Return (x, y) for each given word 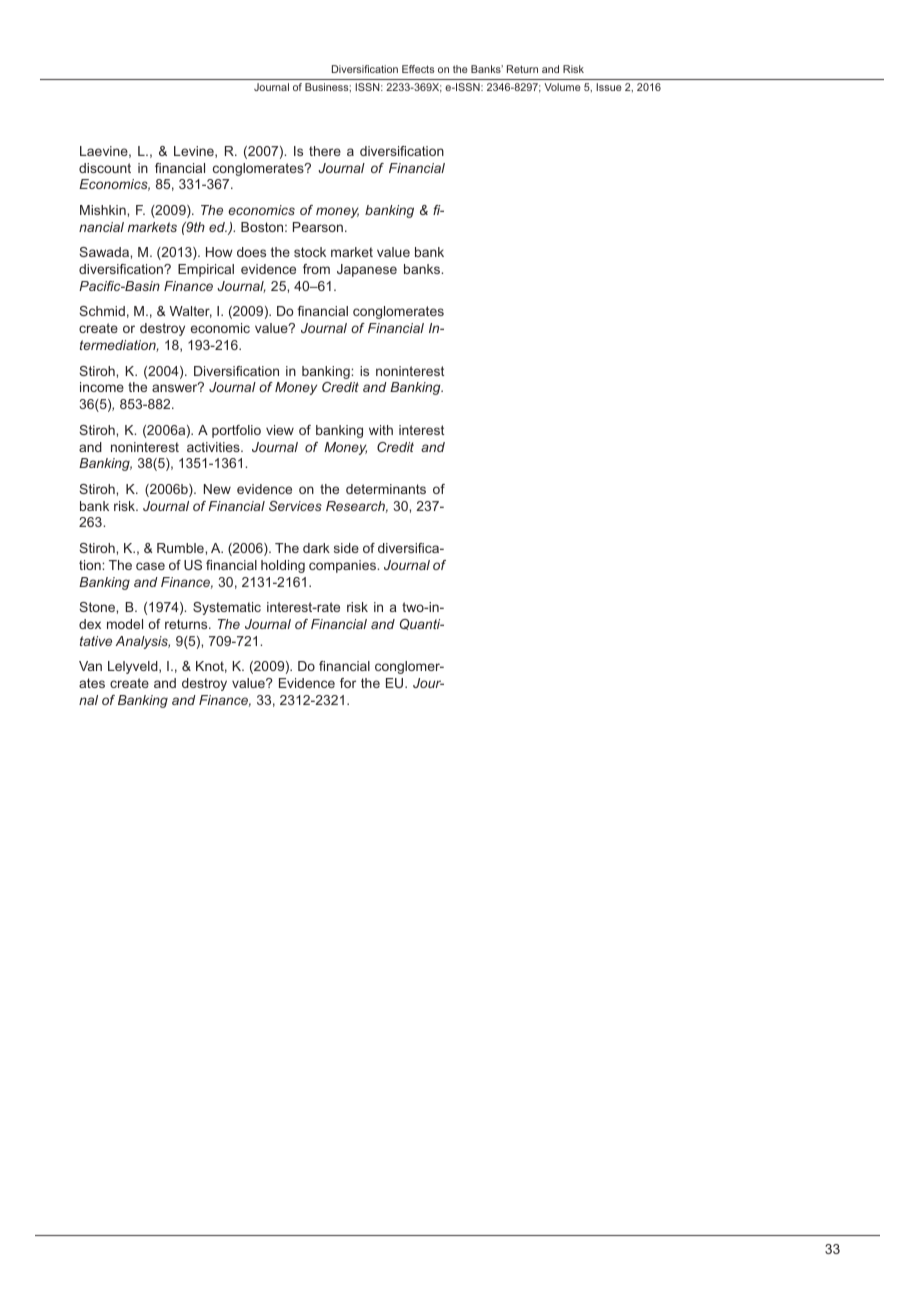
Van (90, 666)
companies (343, 566)
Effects (418, 69)
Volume (562, 87)
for (348, 683)
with (381, 430)
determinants (386, 489)
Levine (195, 152)
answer (176, 387)
